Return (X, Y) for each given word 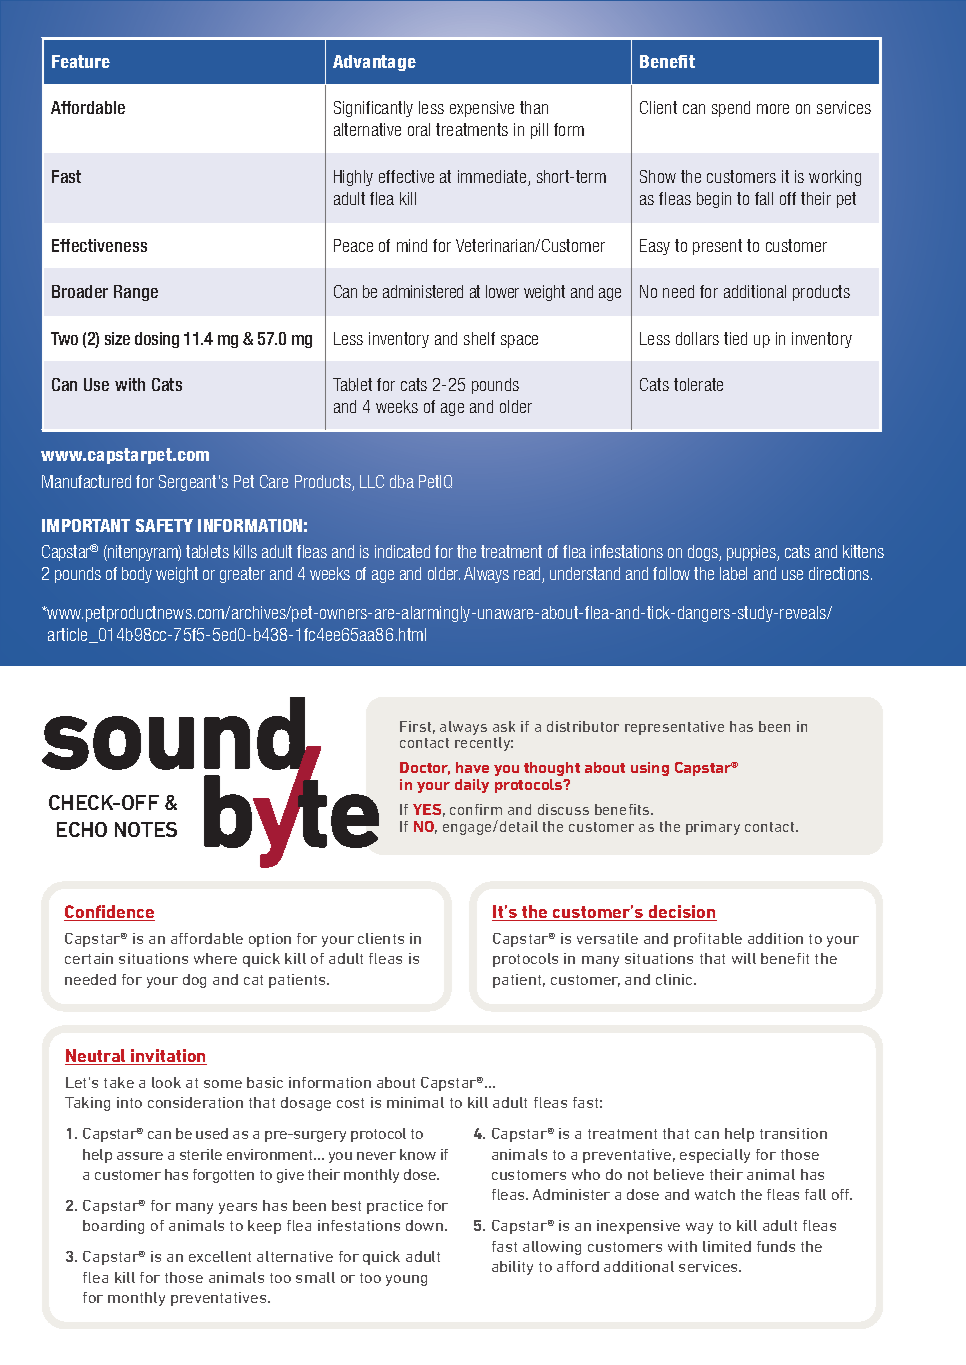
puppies (752, 553)
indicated (402, 551)
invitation (168, 1057)
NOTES (146, 829)
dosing (157, 340)
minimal (415, 1102)
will (744, 958)
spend (731, 109)
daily (472, 786)
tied (735, 338)
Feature (81, 61)
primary (713, 828)
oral (419, 129)
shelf (479, 338)
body (137, 575)
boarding (113, 1227)
